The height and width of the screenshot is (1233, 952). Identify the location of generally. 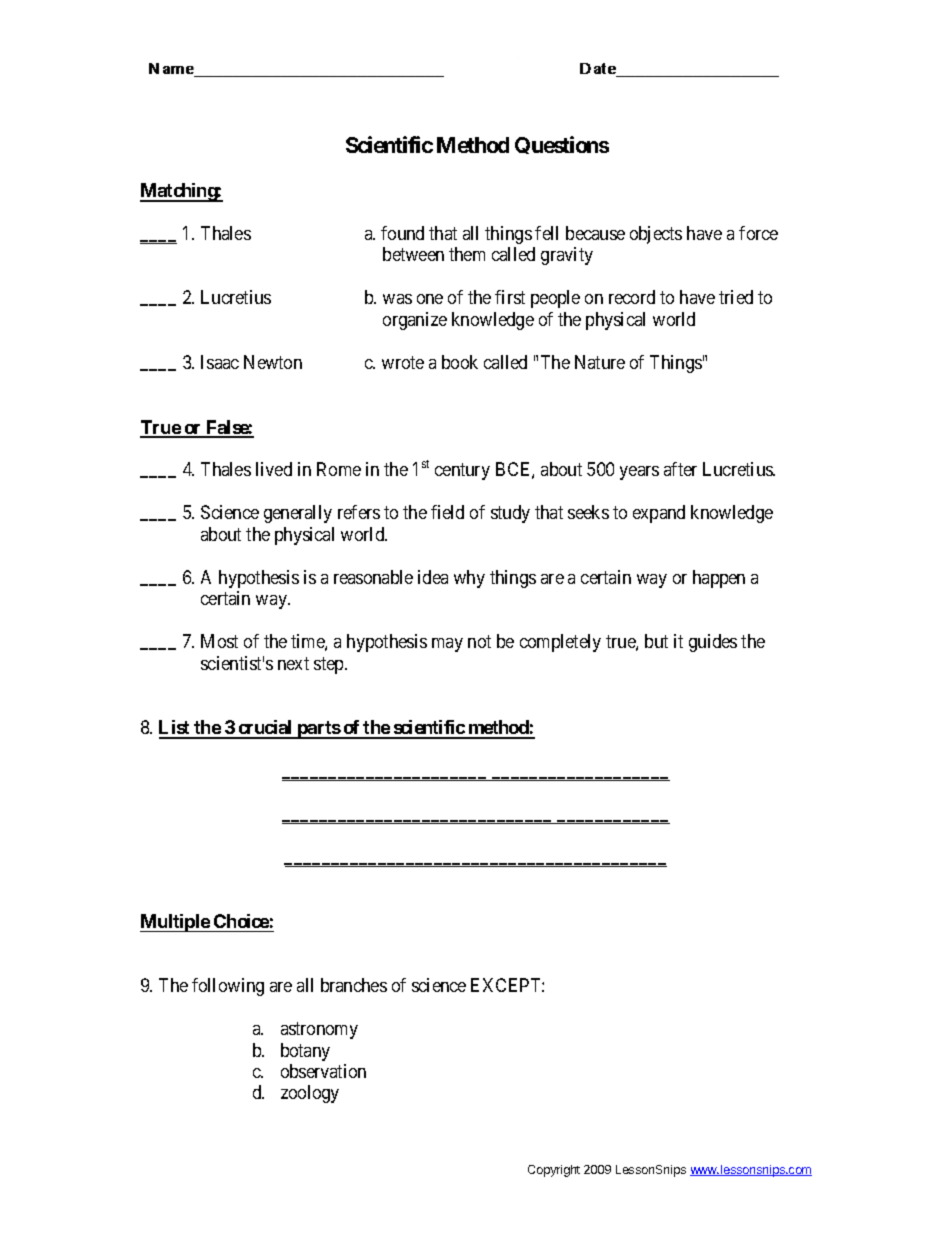
(298, 514).
